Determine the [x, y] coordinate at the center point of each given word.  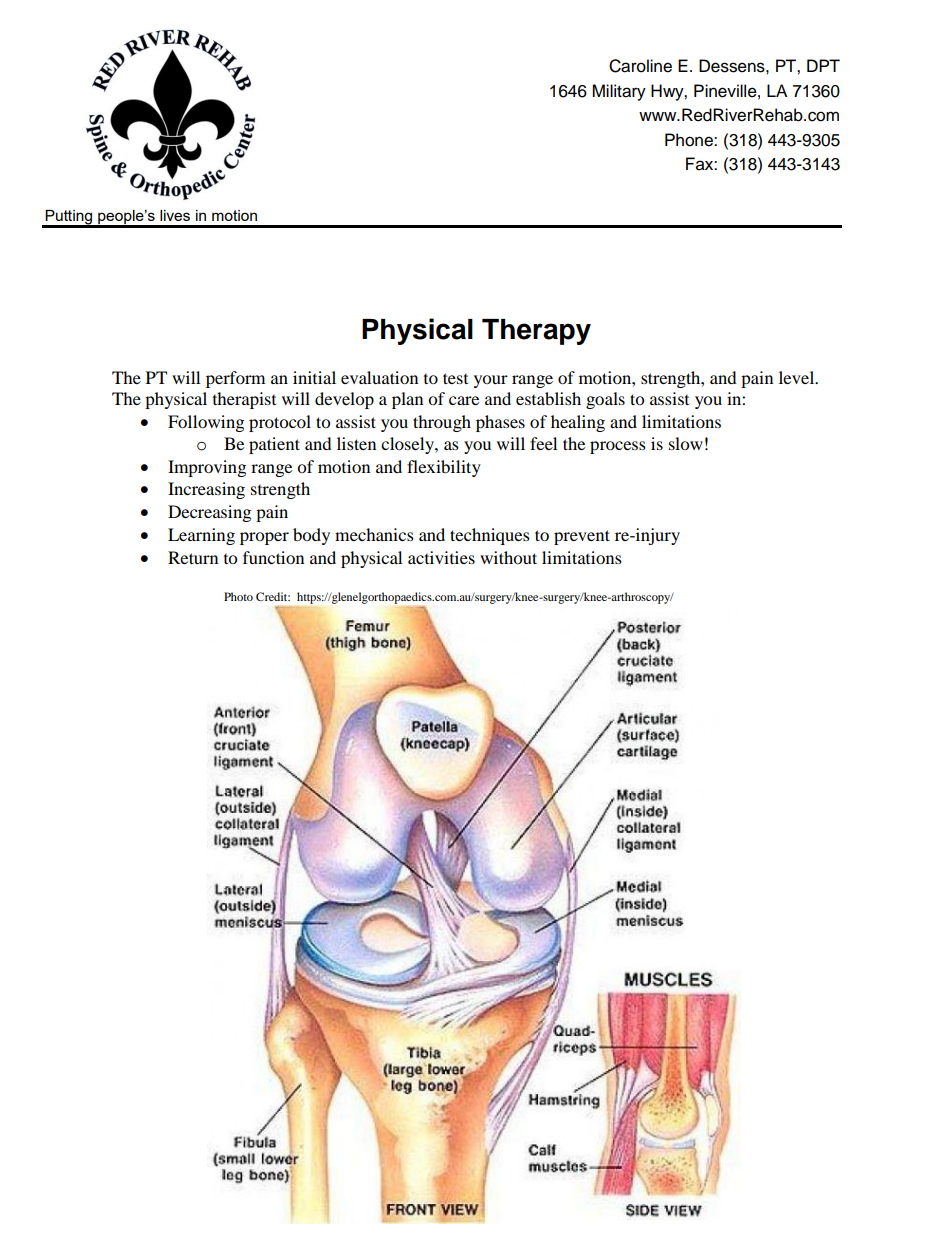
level [798, 377]
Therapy [536, 332]
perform [235, 379]
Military [619, 92]
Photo [238, 596]
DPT [823, 65]
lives [175, 215]
